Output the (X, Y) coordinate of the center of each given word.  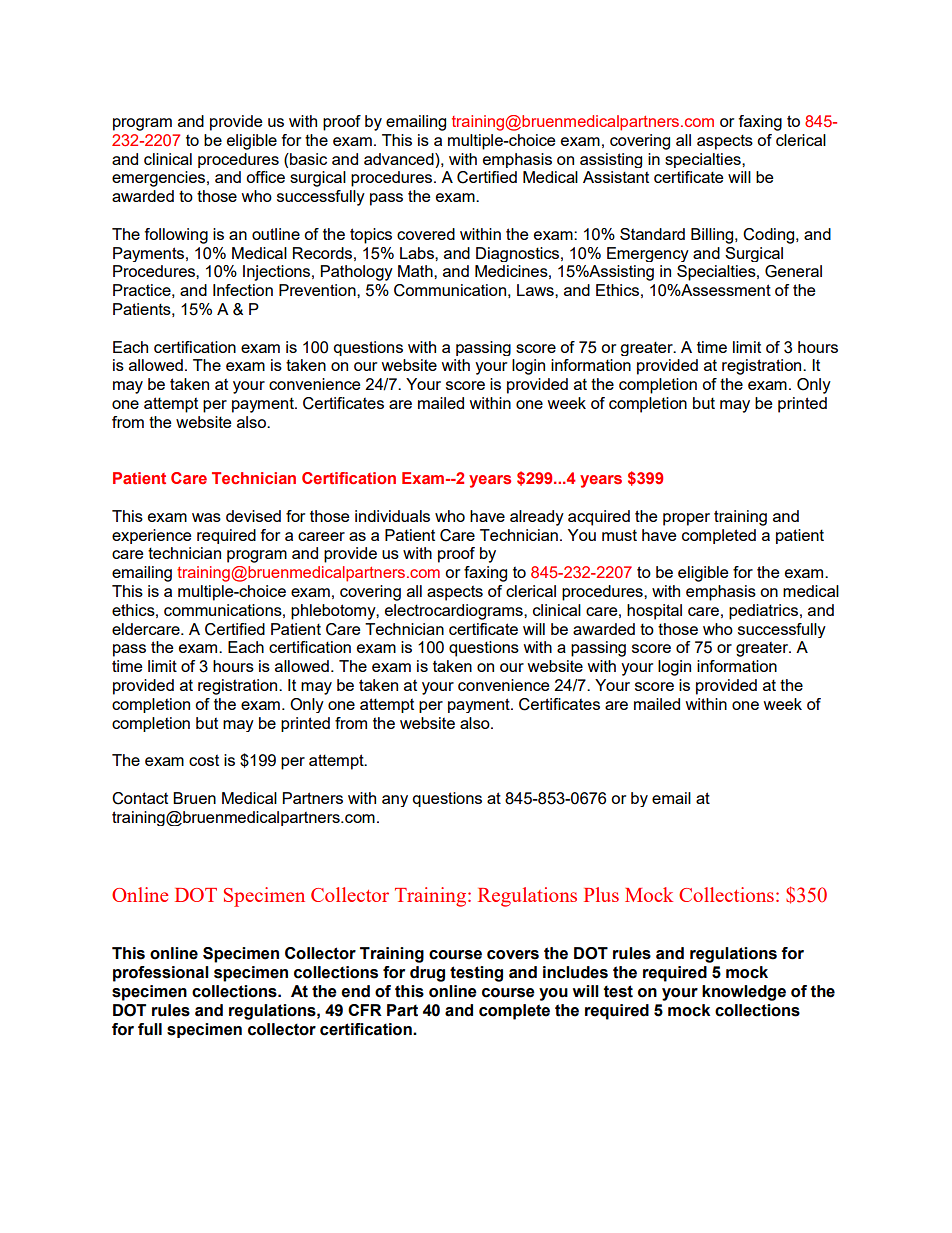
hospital (654, 612)
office (265, 177)
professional (161, 974)
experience (152, 536)
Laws (536, 290)
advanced (400, 159)
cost (204, 760)
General (793, 271)
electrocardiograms (455, 612)
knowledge (744, 993)
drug (427, 974)
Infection (243, 290)
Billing (713, 236)
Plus (601, 894)
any (395, 801)
